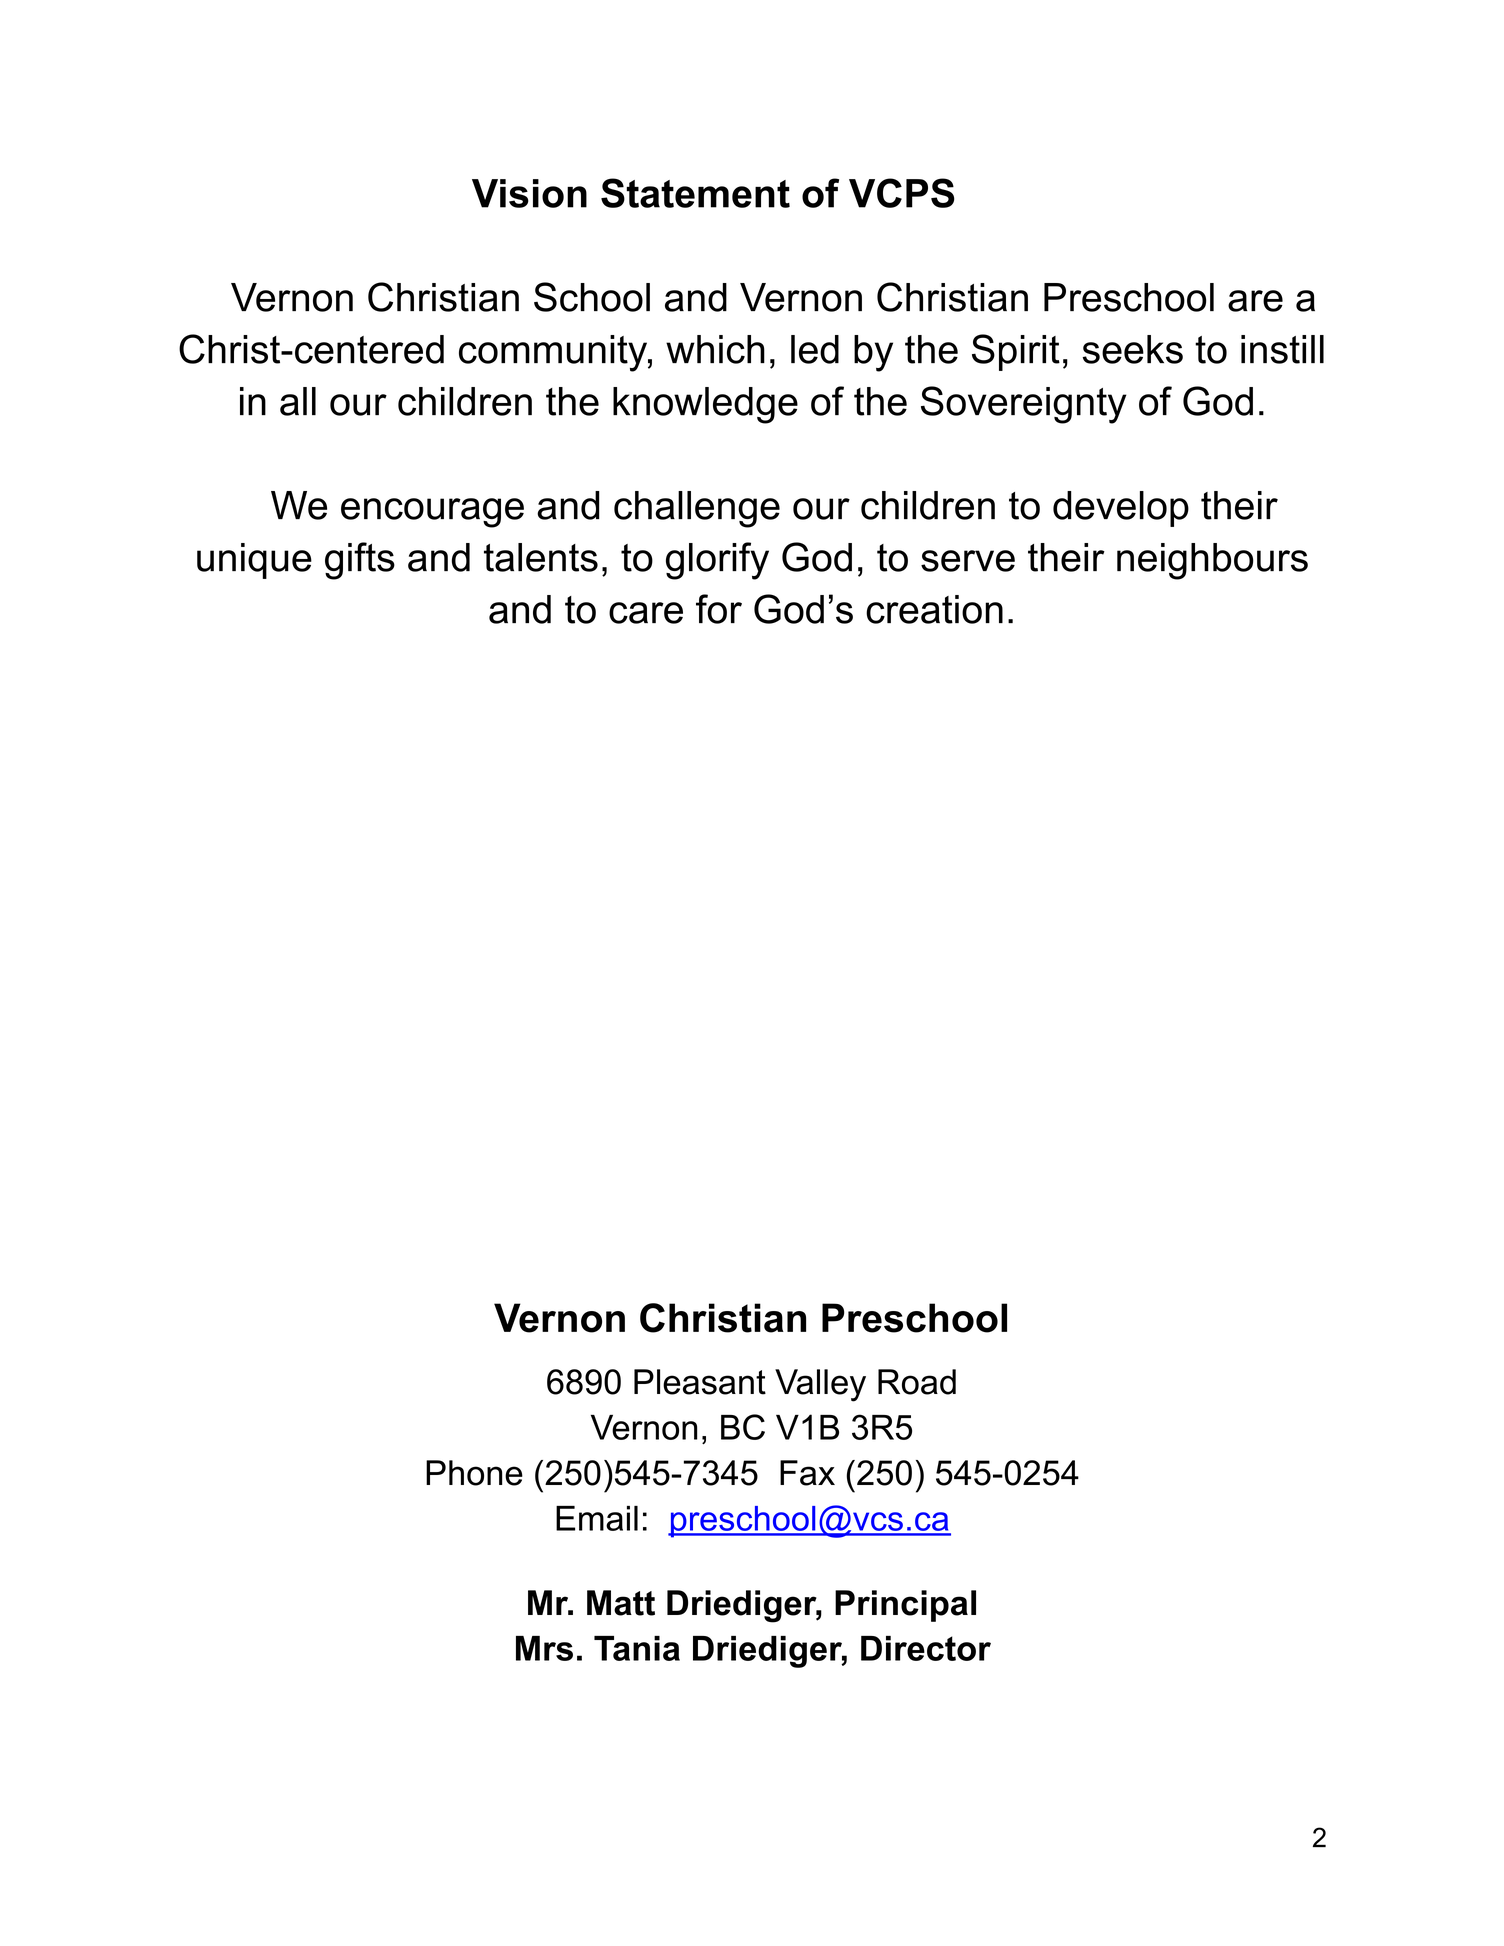  Describe the element at coordinates (1133, 349) in the screenshot. I see `seeks` at that location.
